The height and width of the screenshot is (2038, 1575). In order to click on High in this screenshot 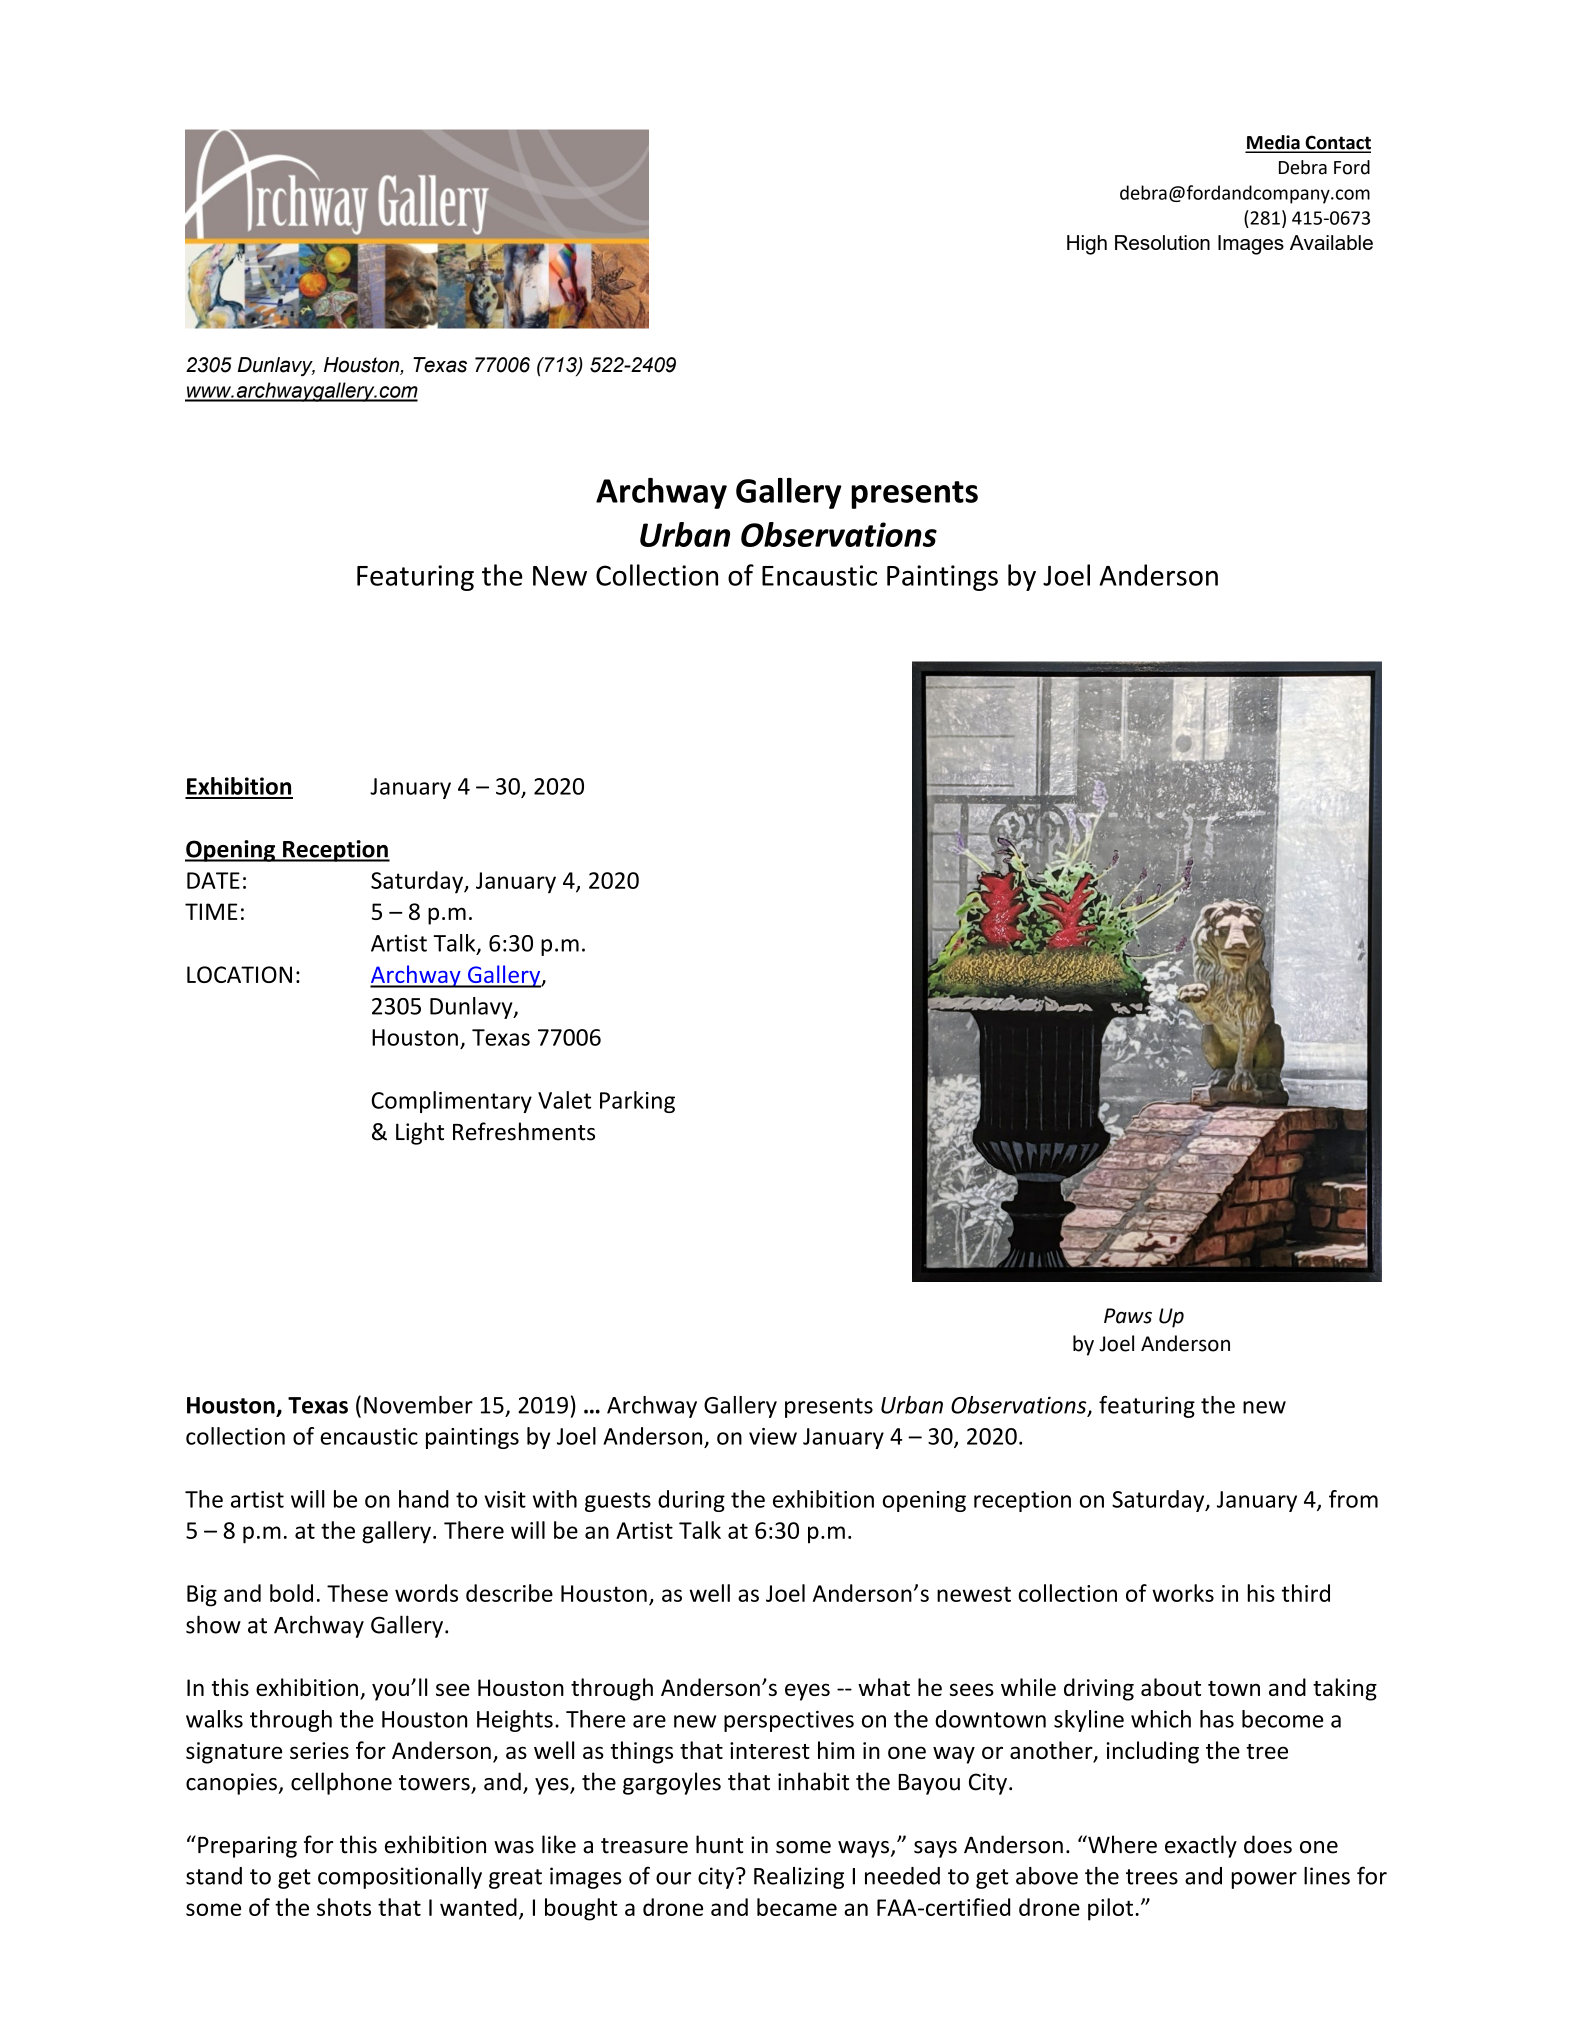, I will do `click(1087, 245)`.
